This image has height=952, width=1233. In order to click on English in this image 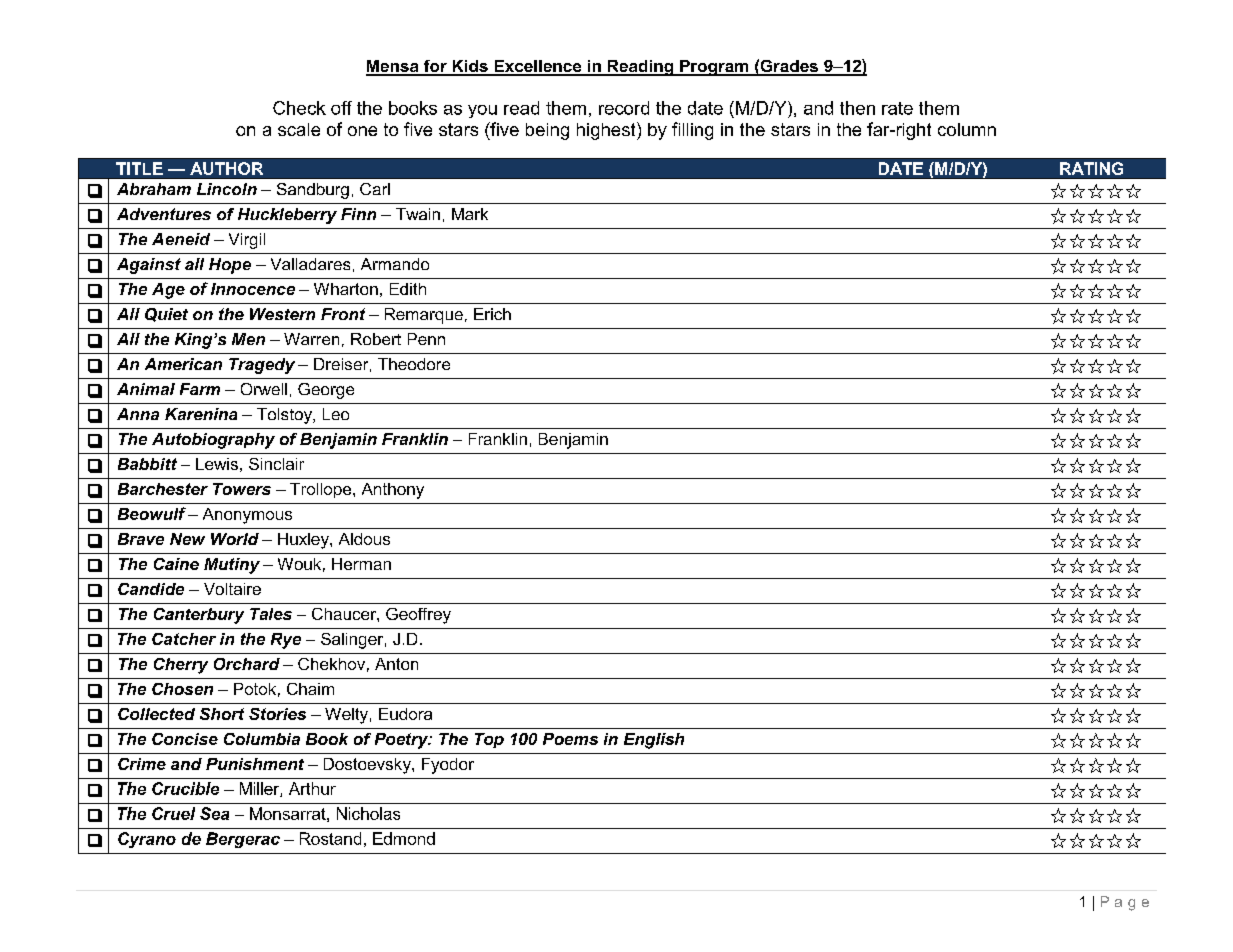, I will do `click(654, 741)`.
